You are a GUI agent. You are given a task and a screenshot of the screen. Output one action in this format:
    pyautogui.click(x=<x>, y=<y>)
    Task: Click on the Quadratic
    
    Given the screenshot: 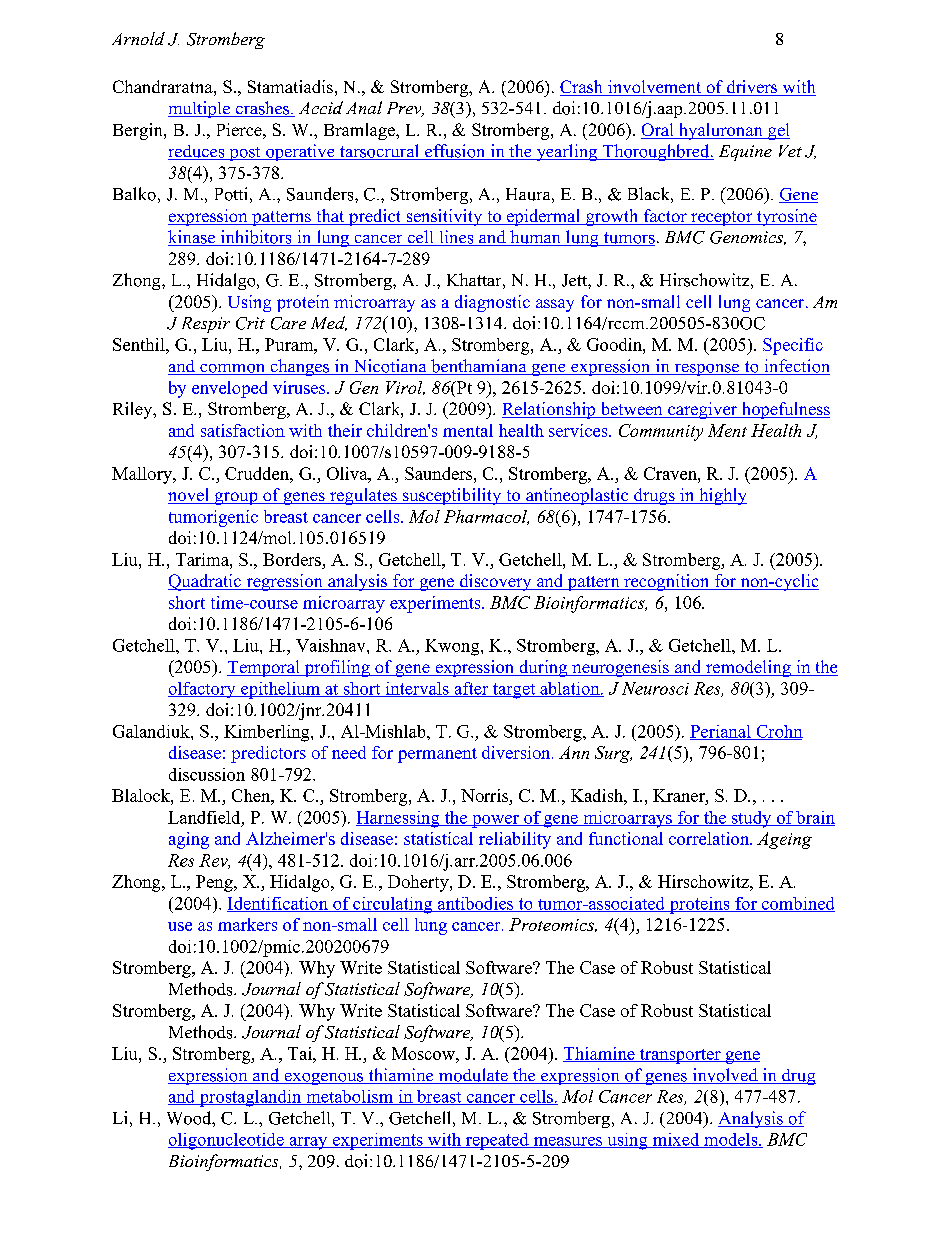 What is the action you would take?
    pyautogui.click(x=205, y=582)
